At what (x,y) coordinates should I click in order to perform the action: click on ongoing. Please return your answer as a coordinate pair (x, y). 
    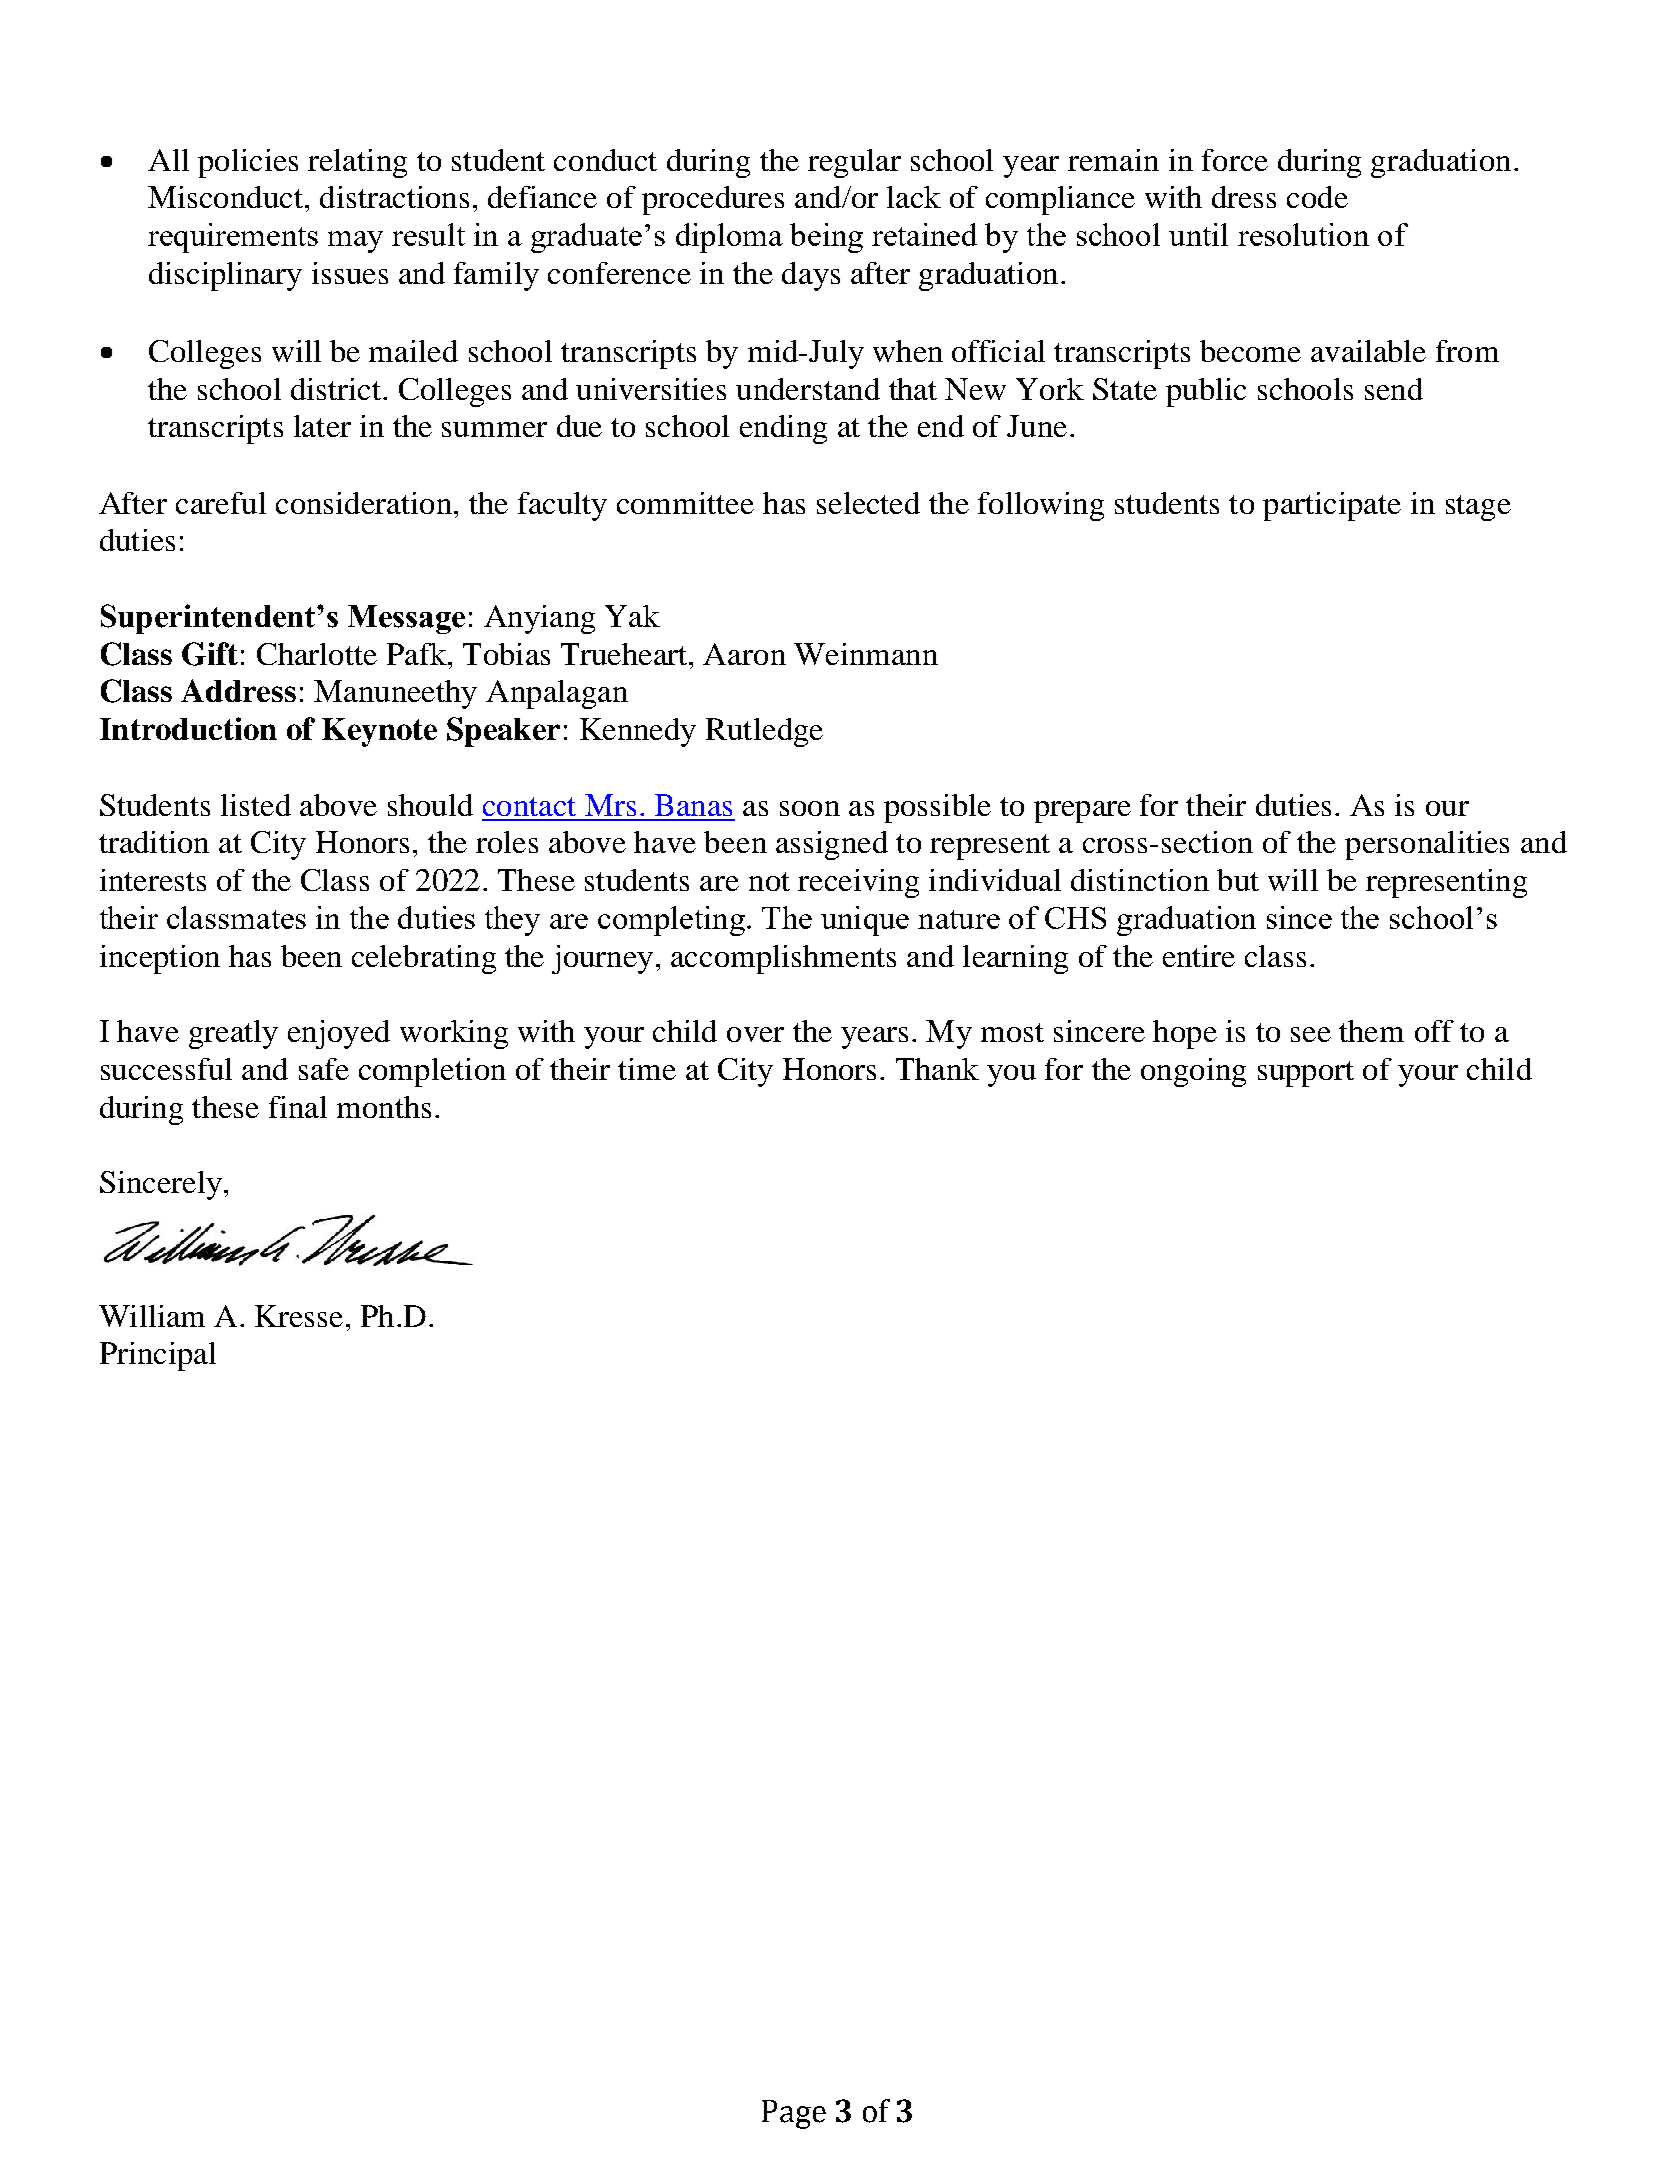
    Looking at the image, I should click on (1193, 1072).
